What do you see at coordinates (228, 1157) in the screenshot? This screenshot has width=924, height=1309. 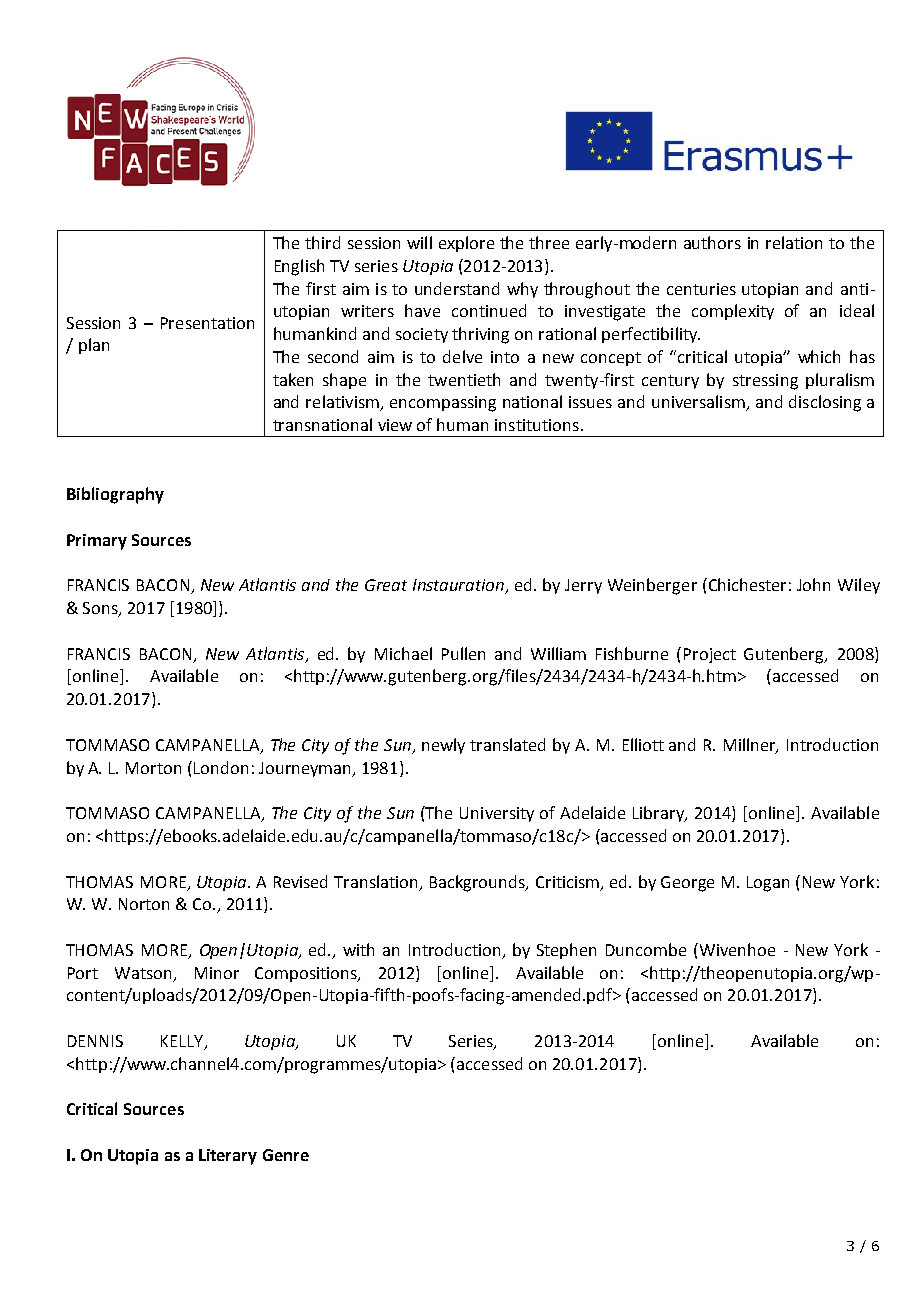 I see `Literary` at bounding box center [228, 1157].
